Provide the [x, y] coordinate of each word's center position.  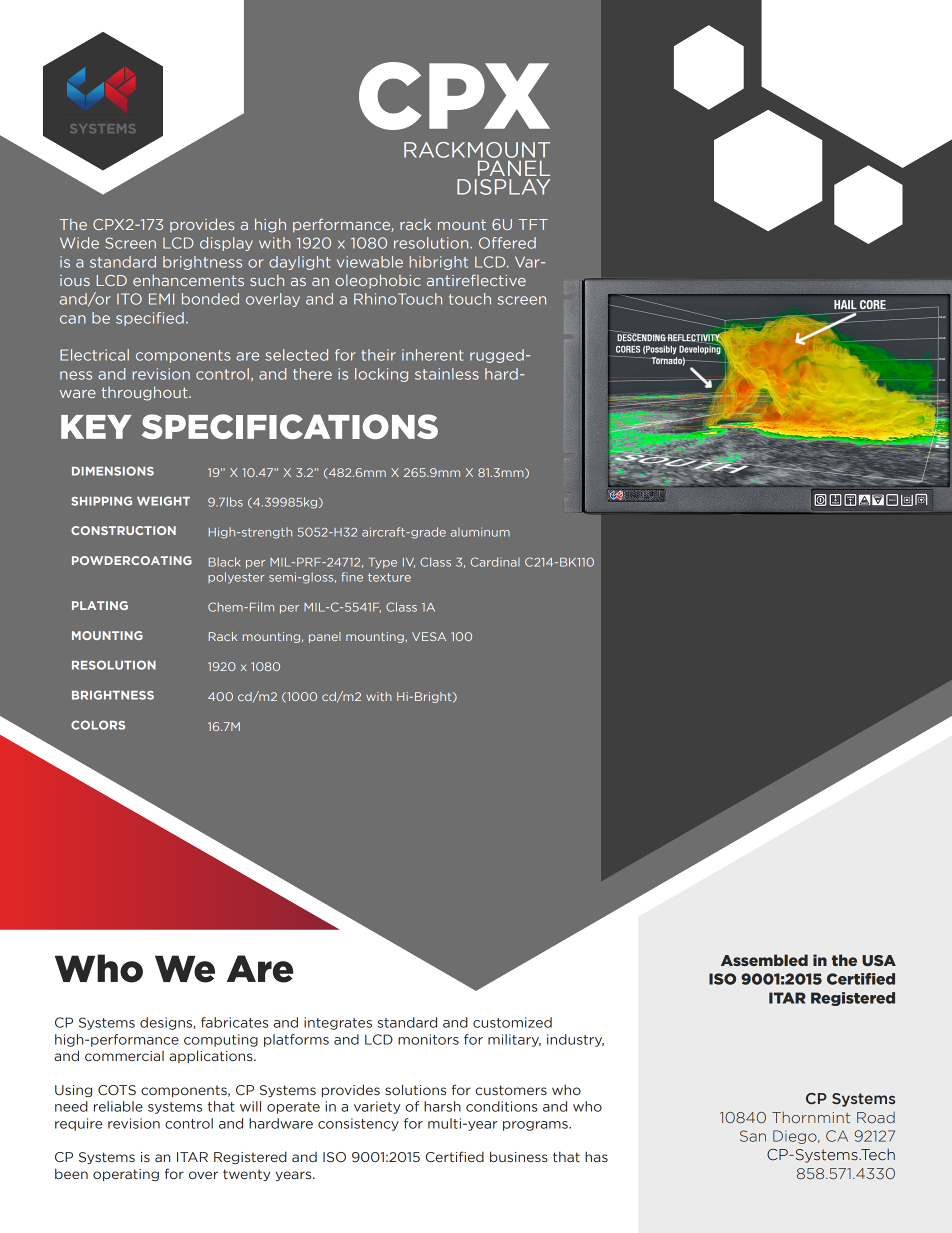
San [753, 1136]
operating [126, 1175]
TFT [533, 224]
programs [536, 1126]
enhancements [188, 280]
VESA [429, 636]
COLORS [98, 725]
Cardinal [495, 562]
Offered [507, 243]
